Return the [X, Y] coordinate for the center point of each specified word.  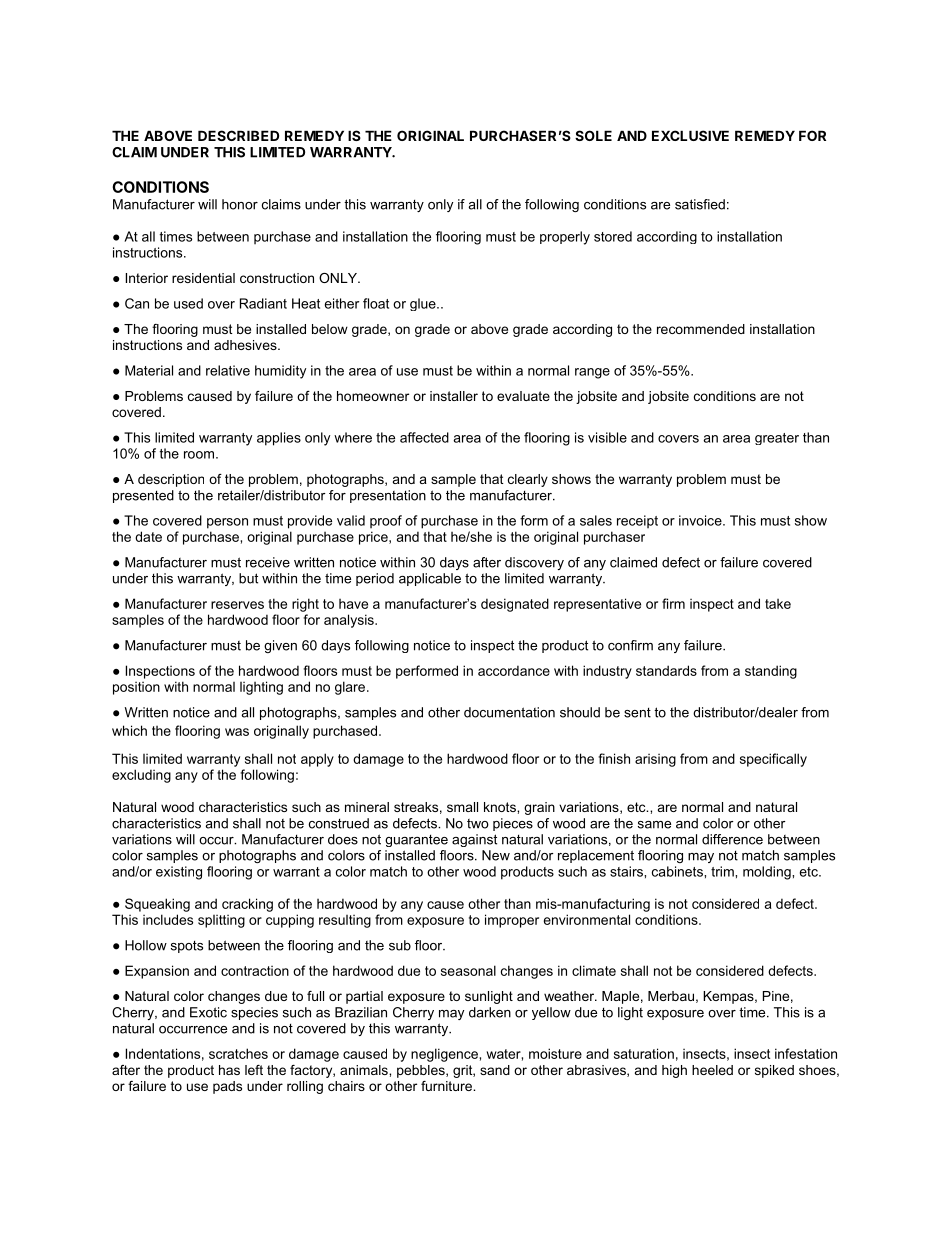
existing [179, 873]
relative [228, 370]
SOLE [593, 135]
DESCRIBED [238, 135]
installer [454, 396]
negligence [444, 1055]
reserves [237, 605]
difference [732, 839]
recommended [701, 329]
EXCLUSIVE [690, 135]
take [778, 604]
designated [515, 605]
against [474, 840]
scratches [238, 1053]
